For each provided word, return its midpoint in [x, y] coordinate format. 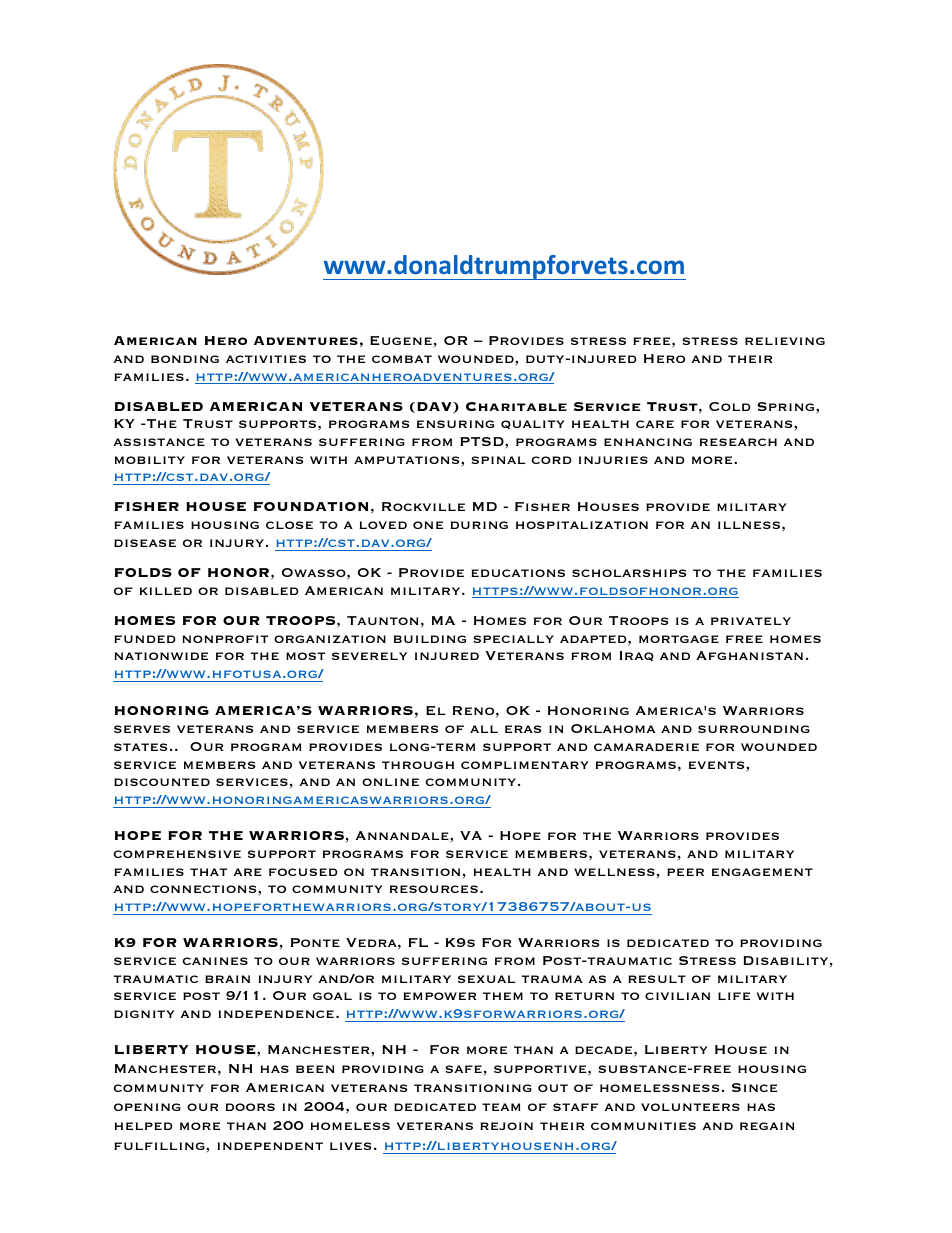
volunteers [690, 1107]
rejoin [506, 1126]
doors [250, 1107]
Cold [730, 406]
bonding [185, 359]
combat [402, 359]
